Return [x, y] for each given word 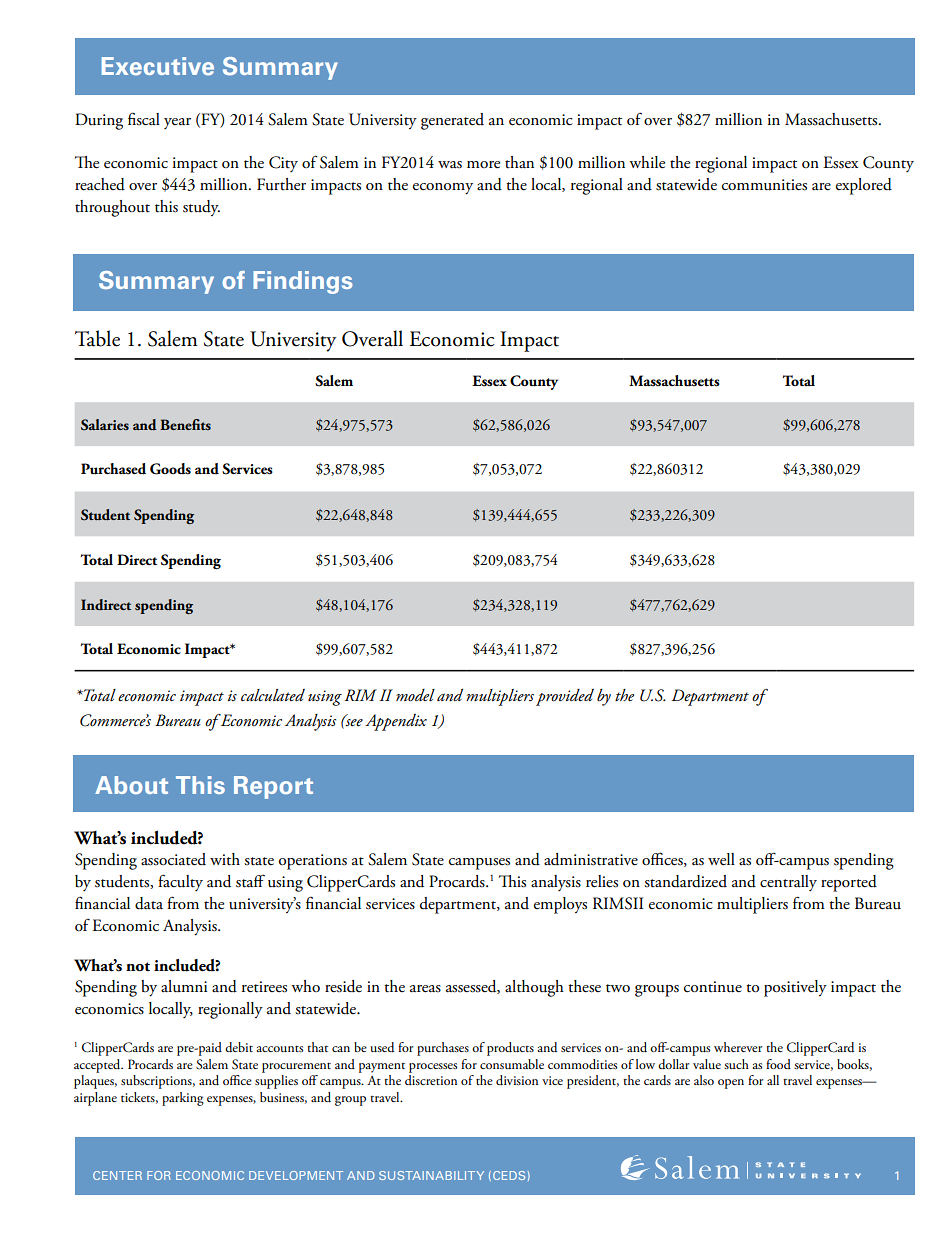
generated [452, 121]
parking [183, 1099]
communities [764, 185]
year [177, 123]
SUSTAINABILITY [431, 1175]
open [731, 1084]
